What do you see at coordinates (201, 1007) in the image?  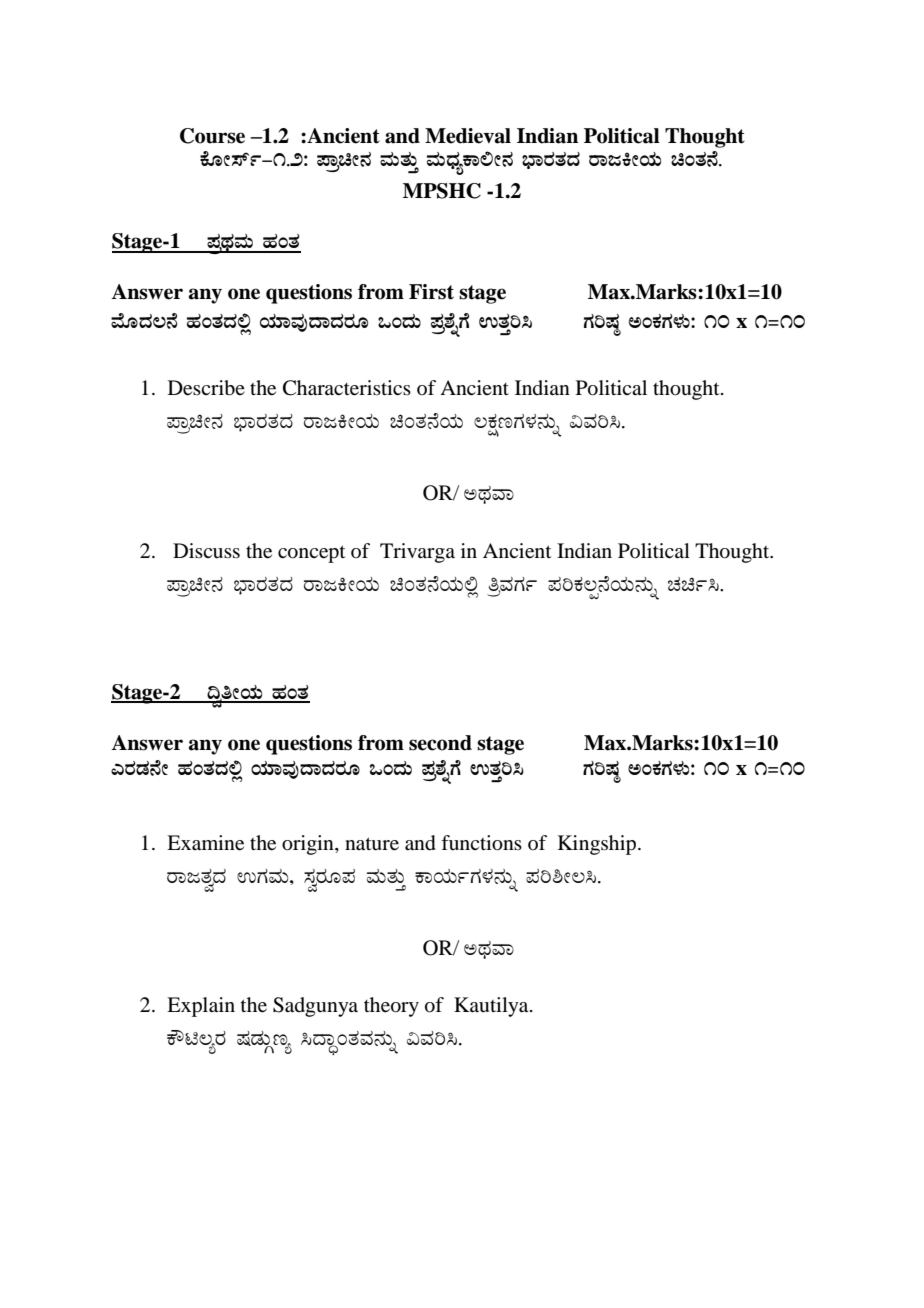 I see `Explain` at bounding box center [201, 1007].
